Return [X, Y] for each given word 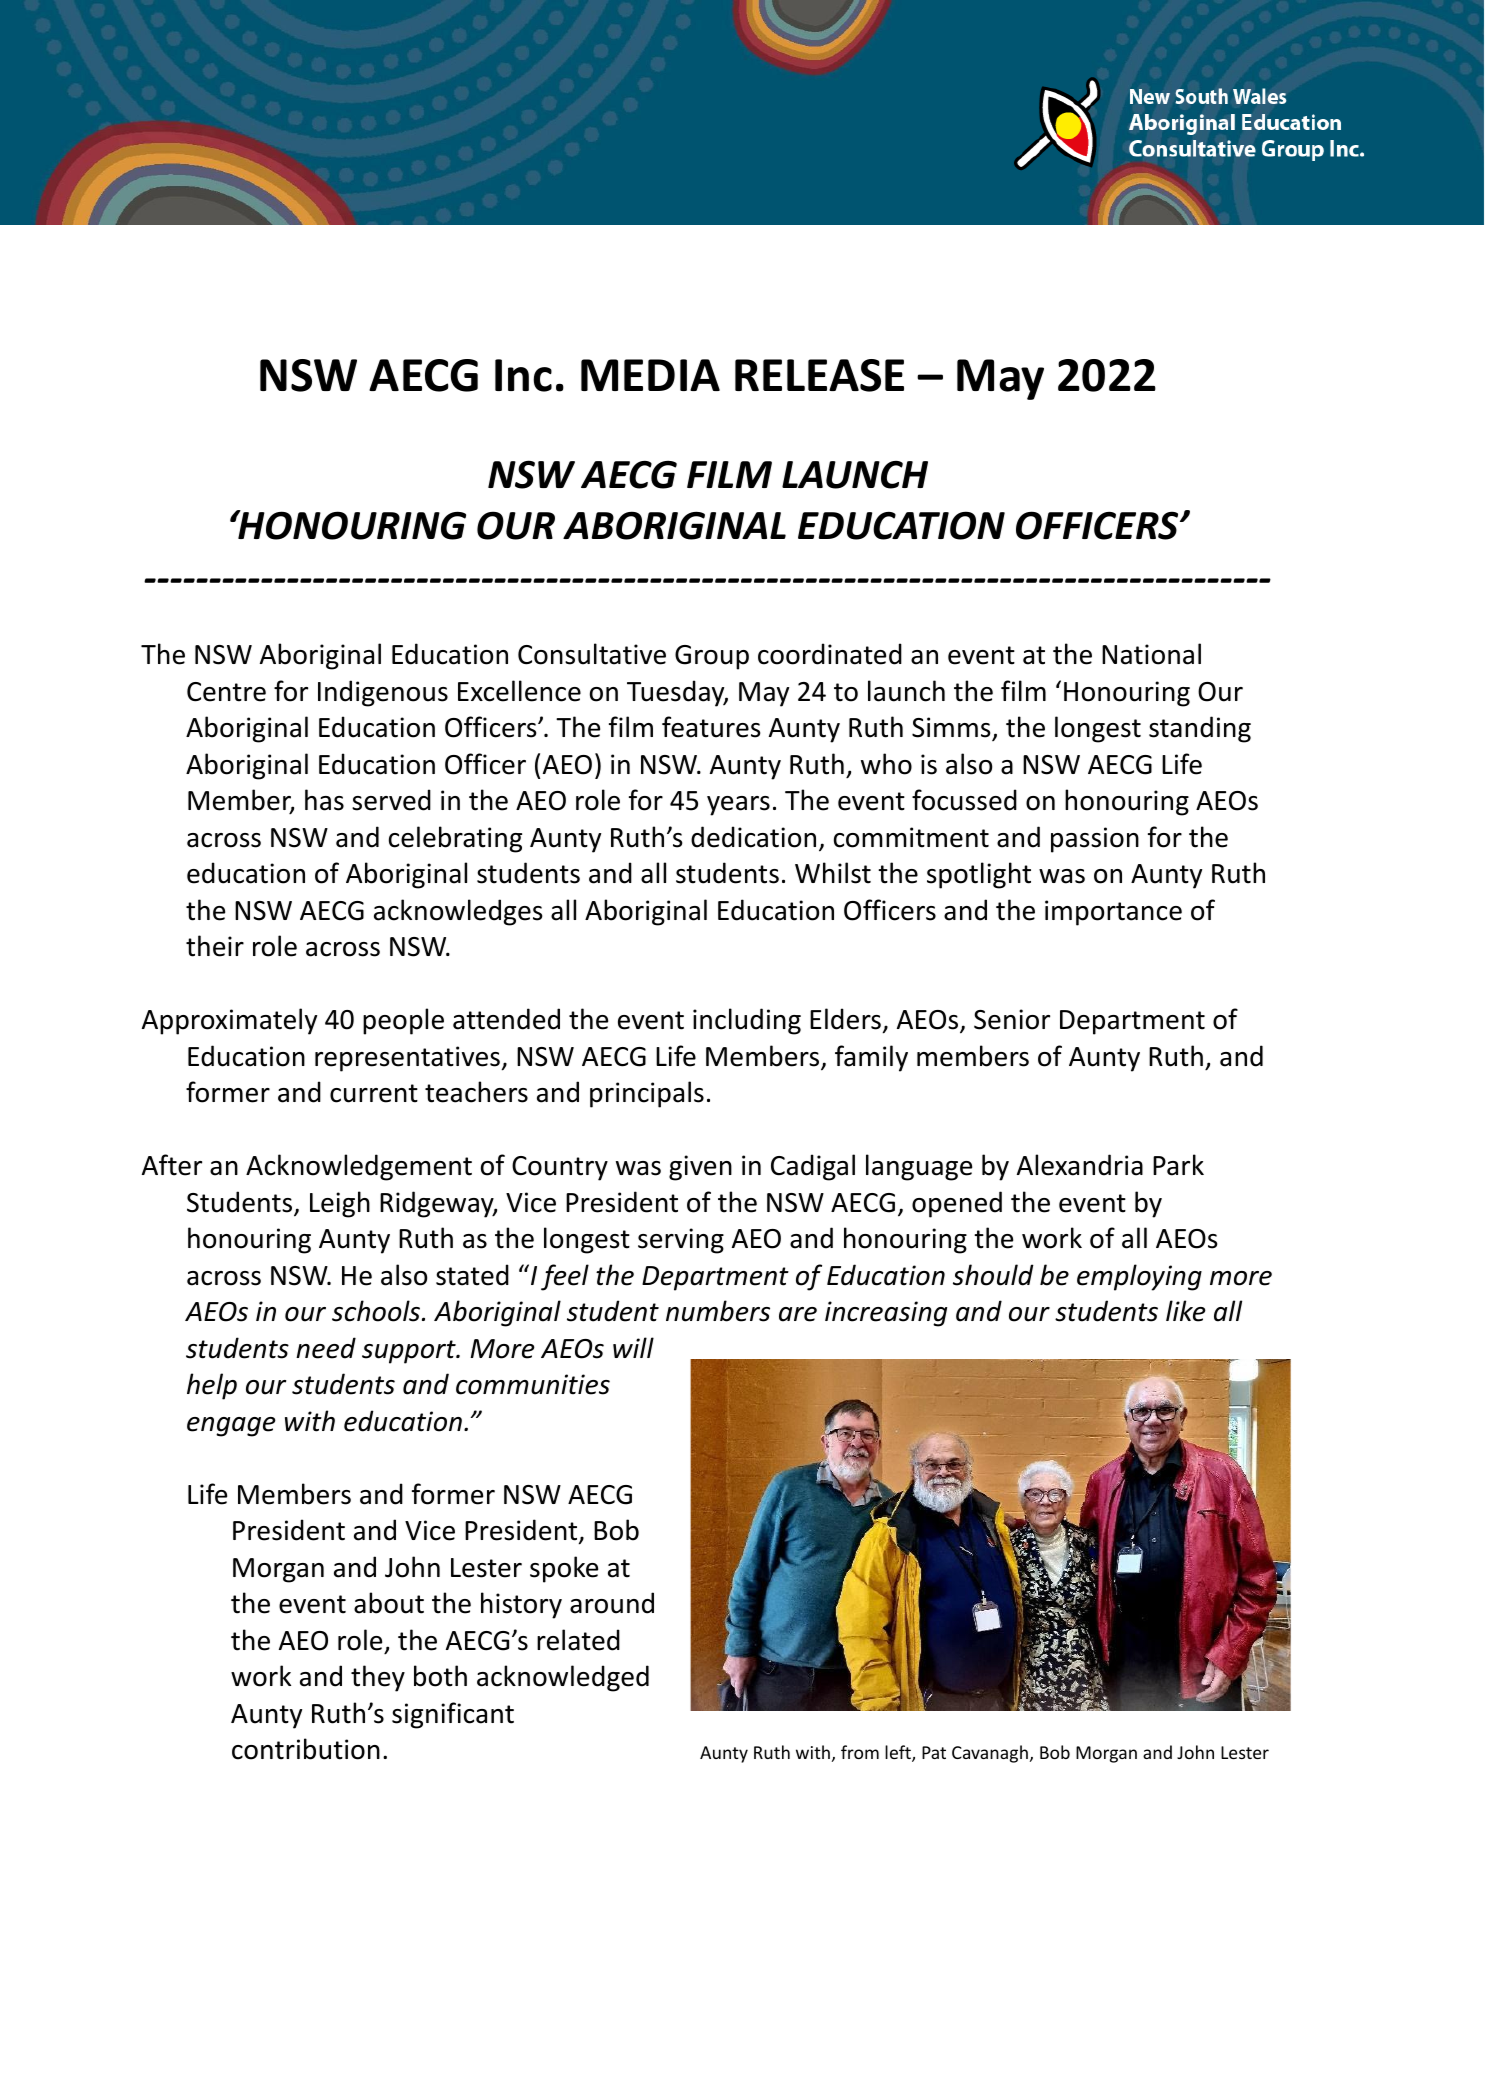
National [1151, 654]
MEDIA [650, 375]
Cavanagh [990, 1754]
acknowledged [563, 1678]
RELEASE [819, 375]
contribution [306, 1749]
